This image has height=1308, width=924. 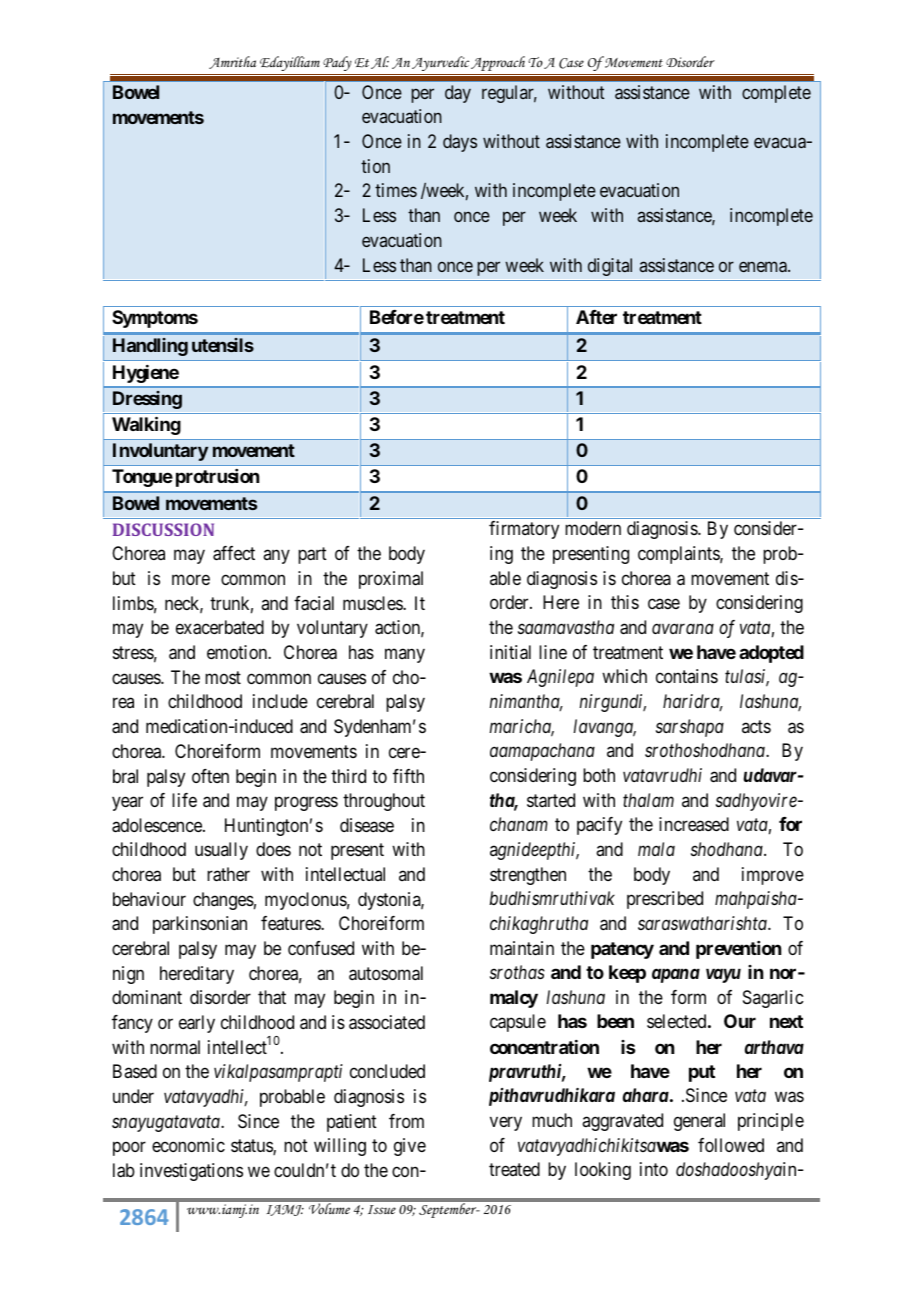 What do you see at coordinates (163, 529) in the image?
I see `DISCUSSION` at bounding box center [163, 529].
